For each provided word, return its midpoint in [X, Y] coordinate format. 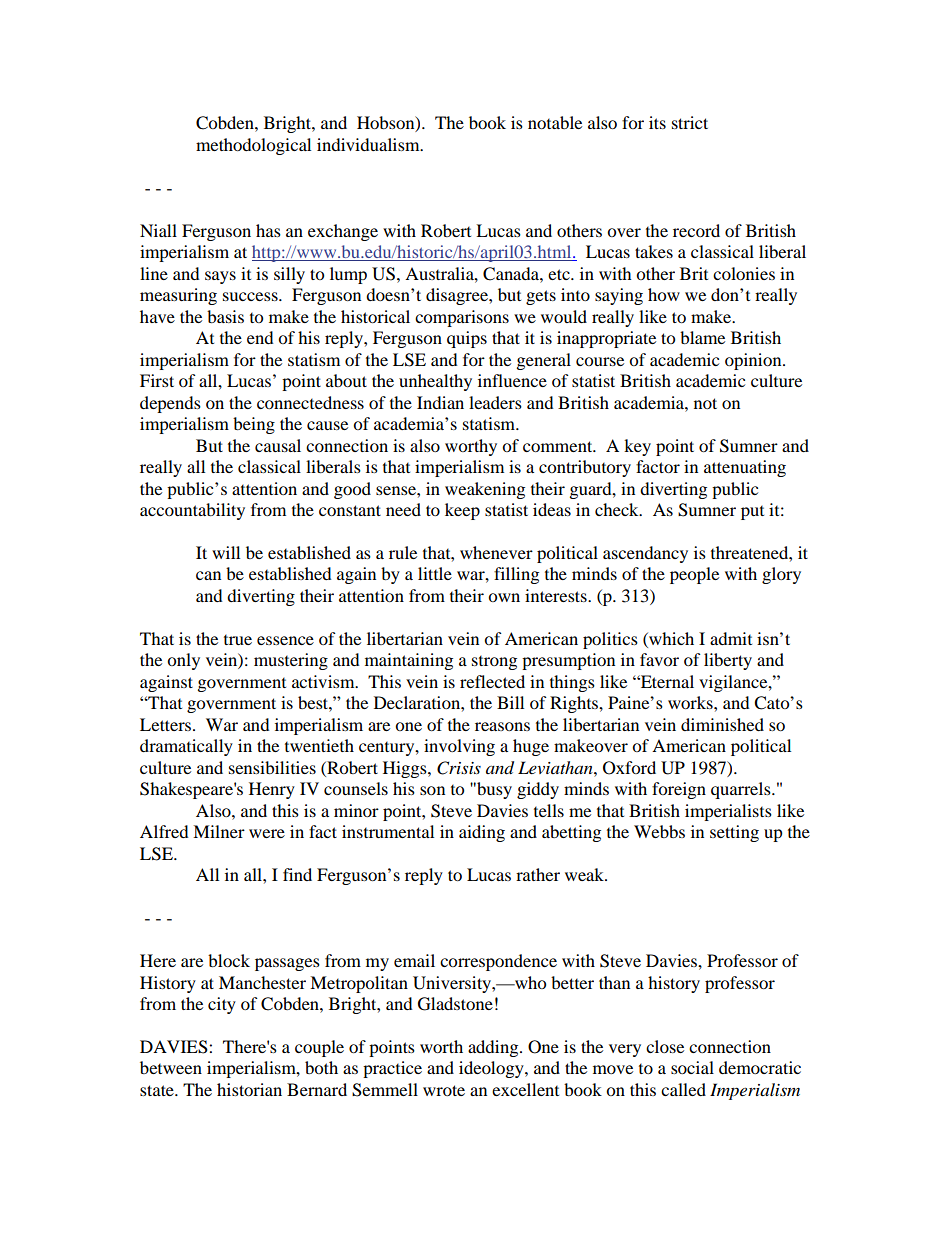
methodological [253, 146]
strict [690, 122]
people [694, 575]
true [238, 640]
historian [249, 1089]
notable [555, 122]
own [504, 597]
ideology [492, 1069]
